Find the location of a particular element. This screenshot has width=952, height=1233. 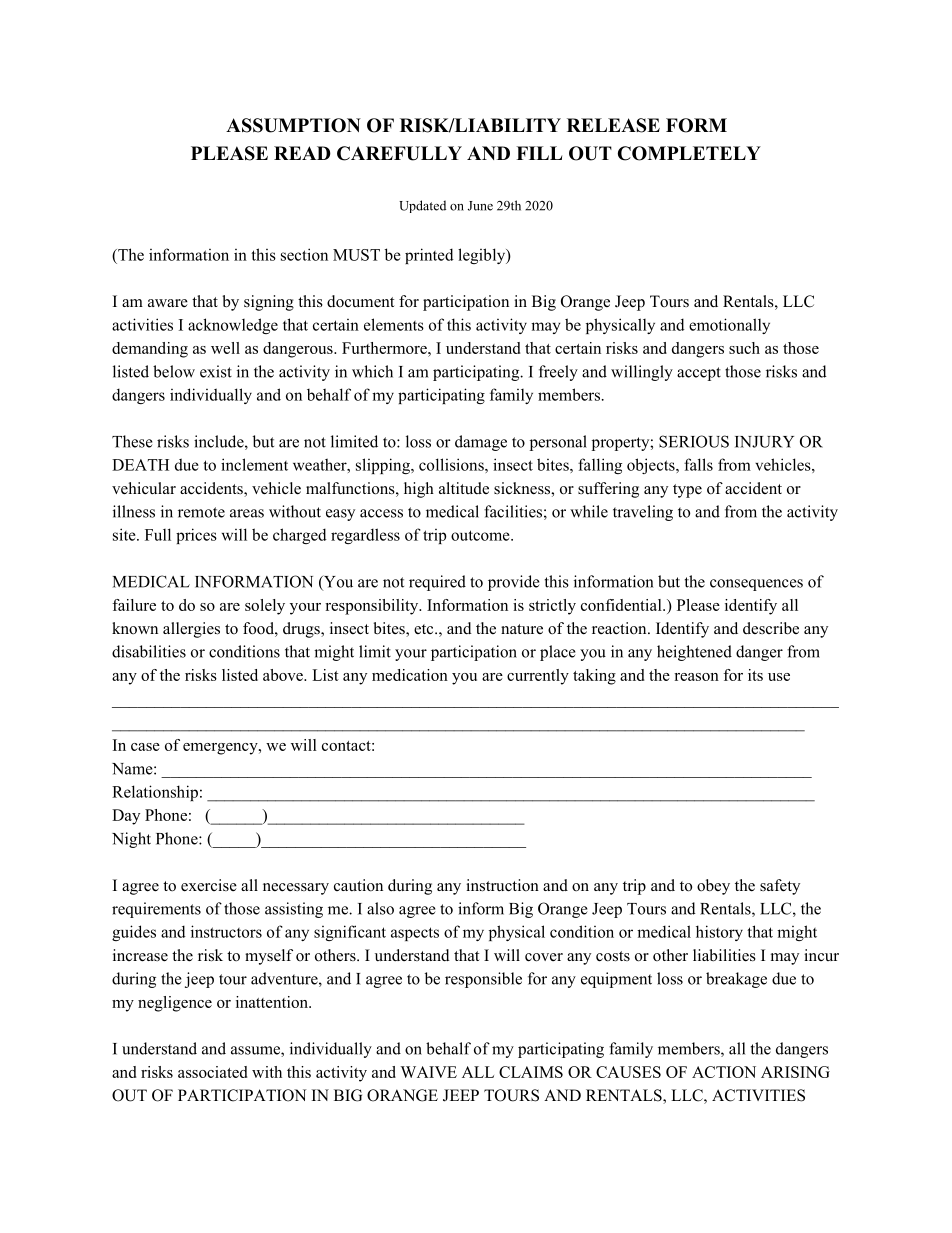

FILL is located at coordinates (539, 153).
